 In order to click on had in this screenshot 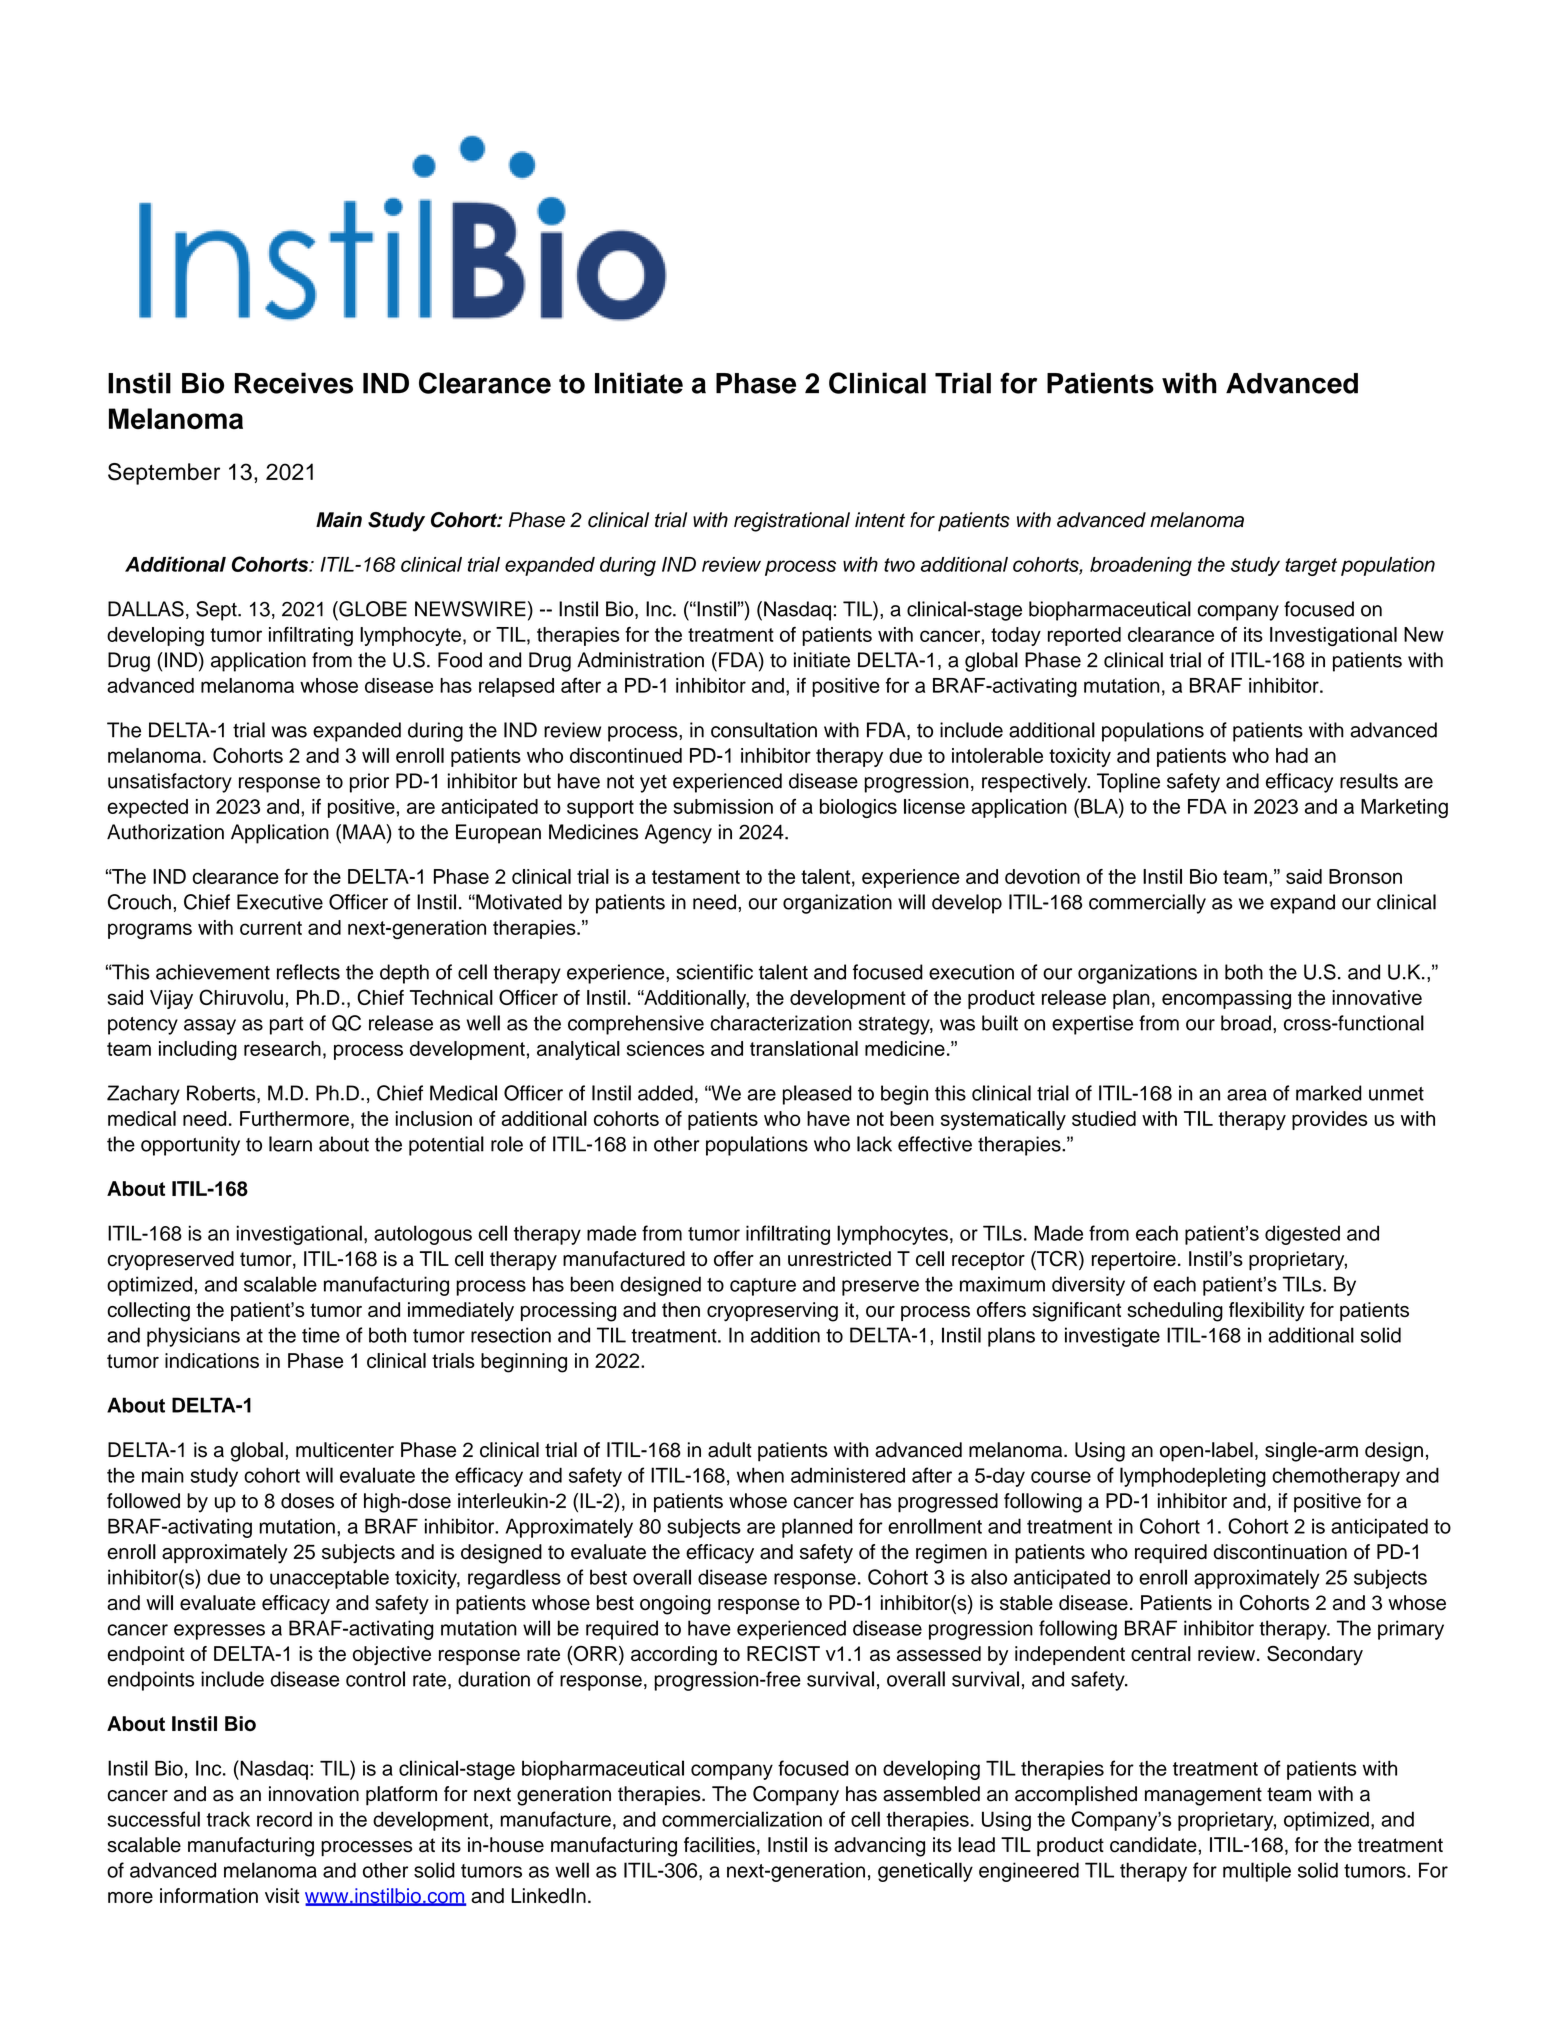, I will do `click(1292, 755)`.
